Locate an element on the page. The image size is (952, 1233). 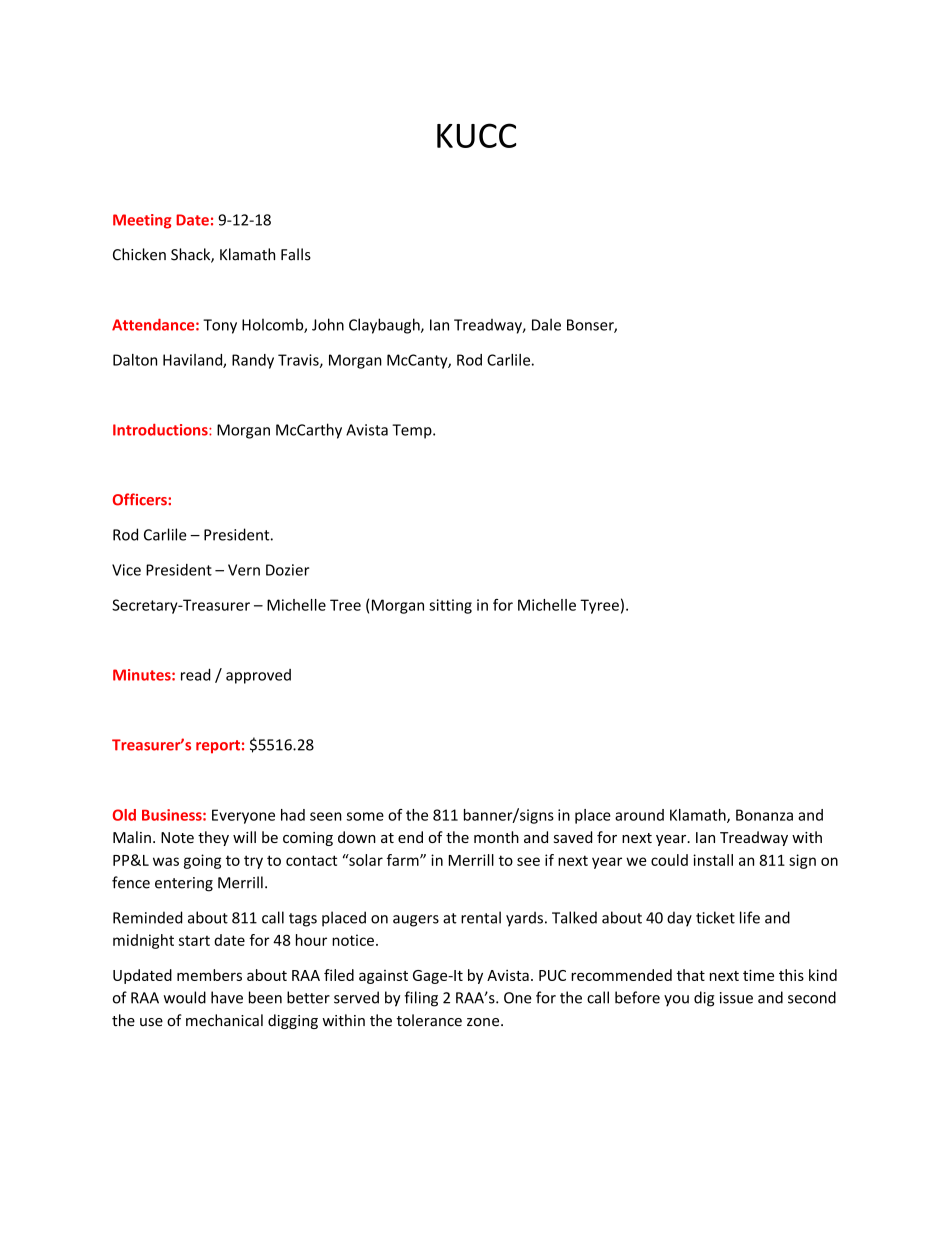
Tyree is located at coordinates (599, 606).
